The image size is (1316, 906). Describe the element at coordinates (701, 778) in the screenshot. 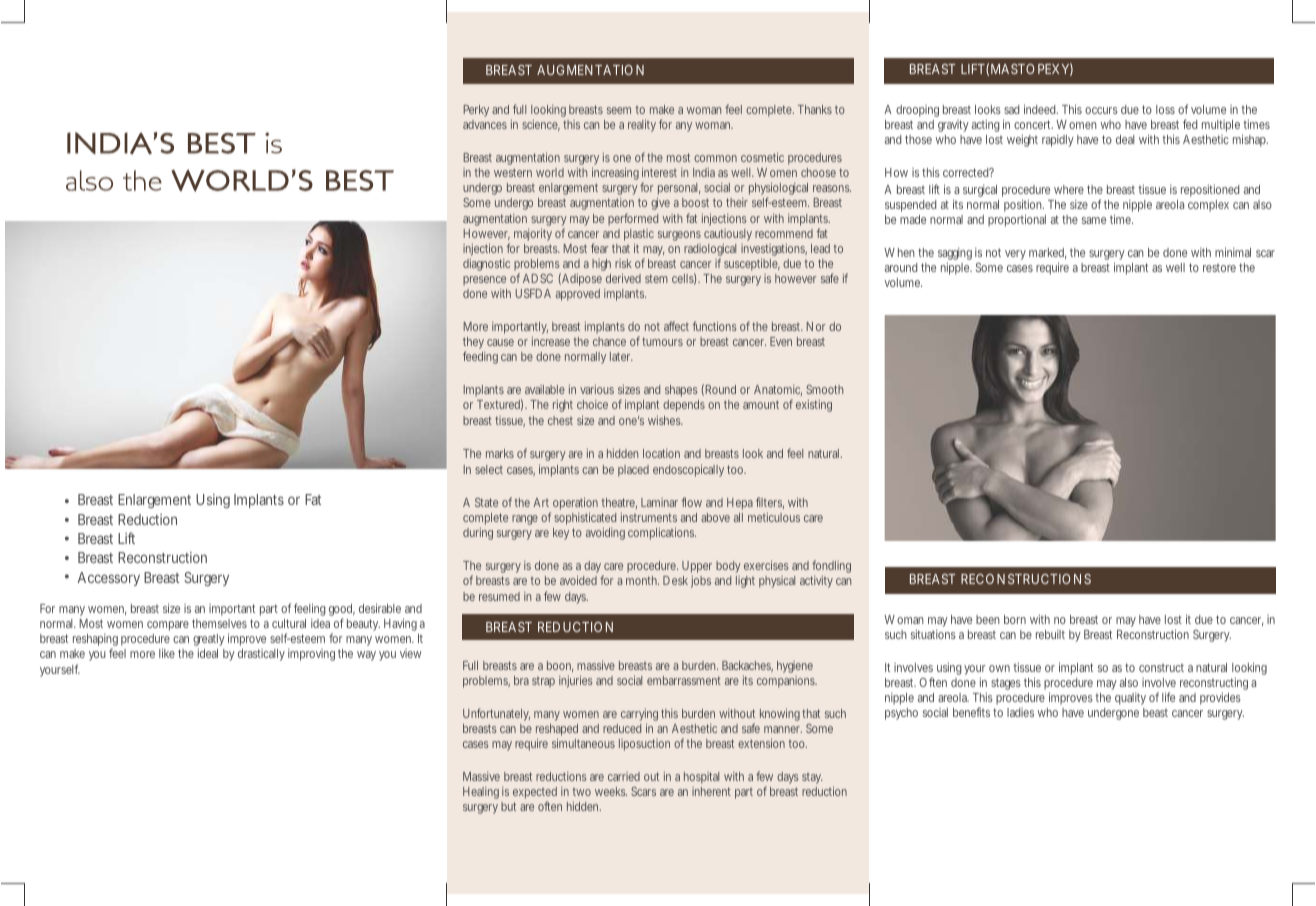

I see `hospital` at that location.
